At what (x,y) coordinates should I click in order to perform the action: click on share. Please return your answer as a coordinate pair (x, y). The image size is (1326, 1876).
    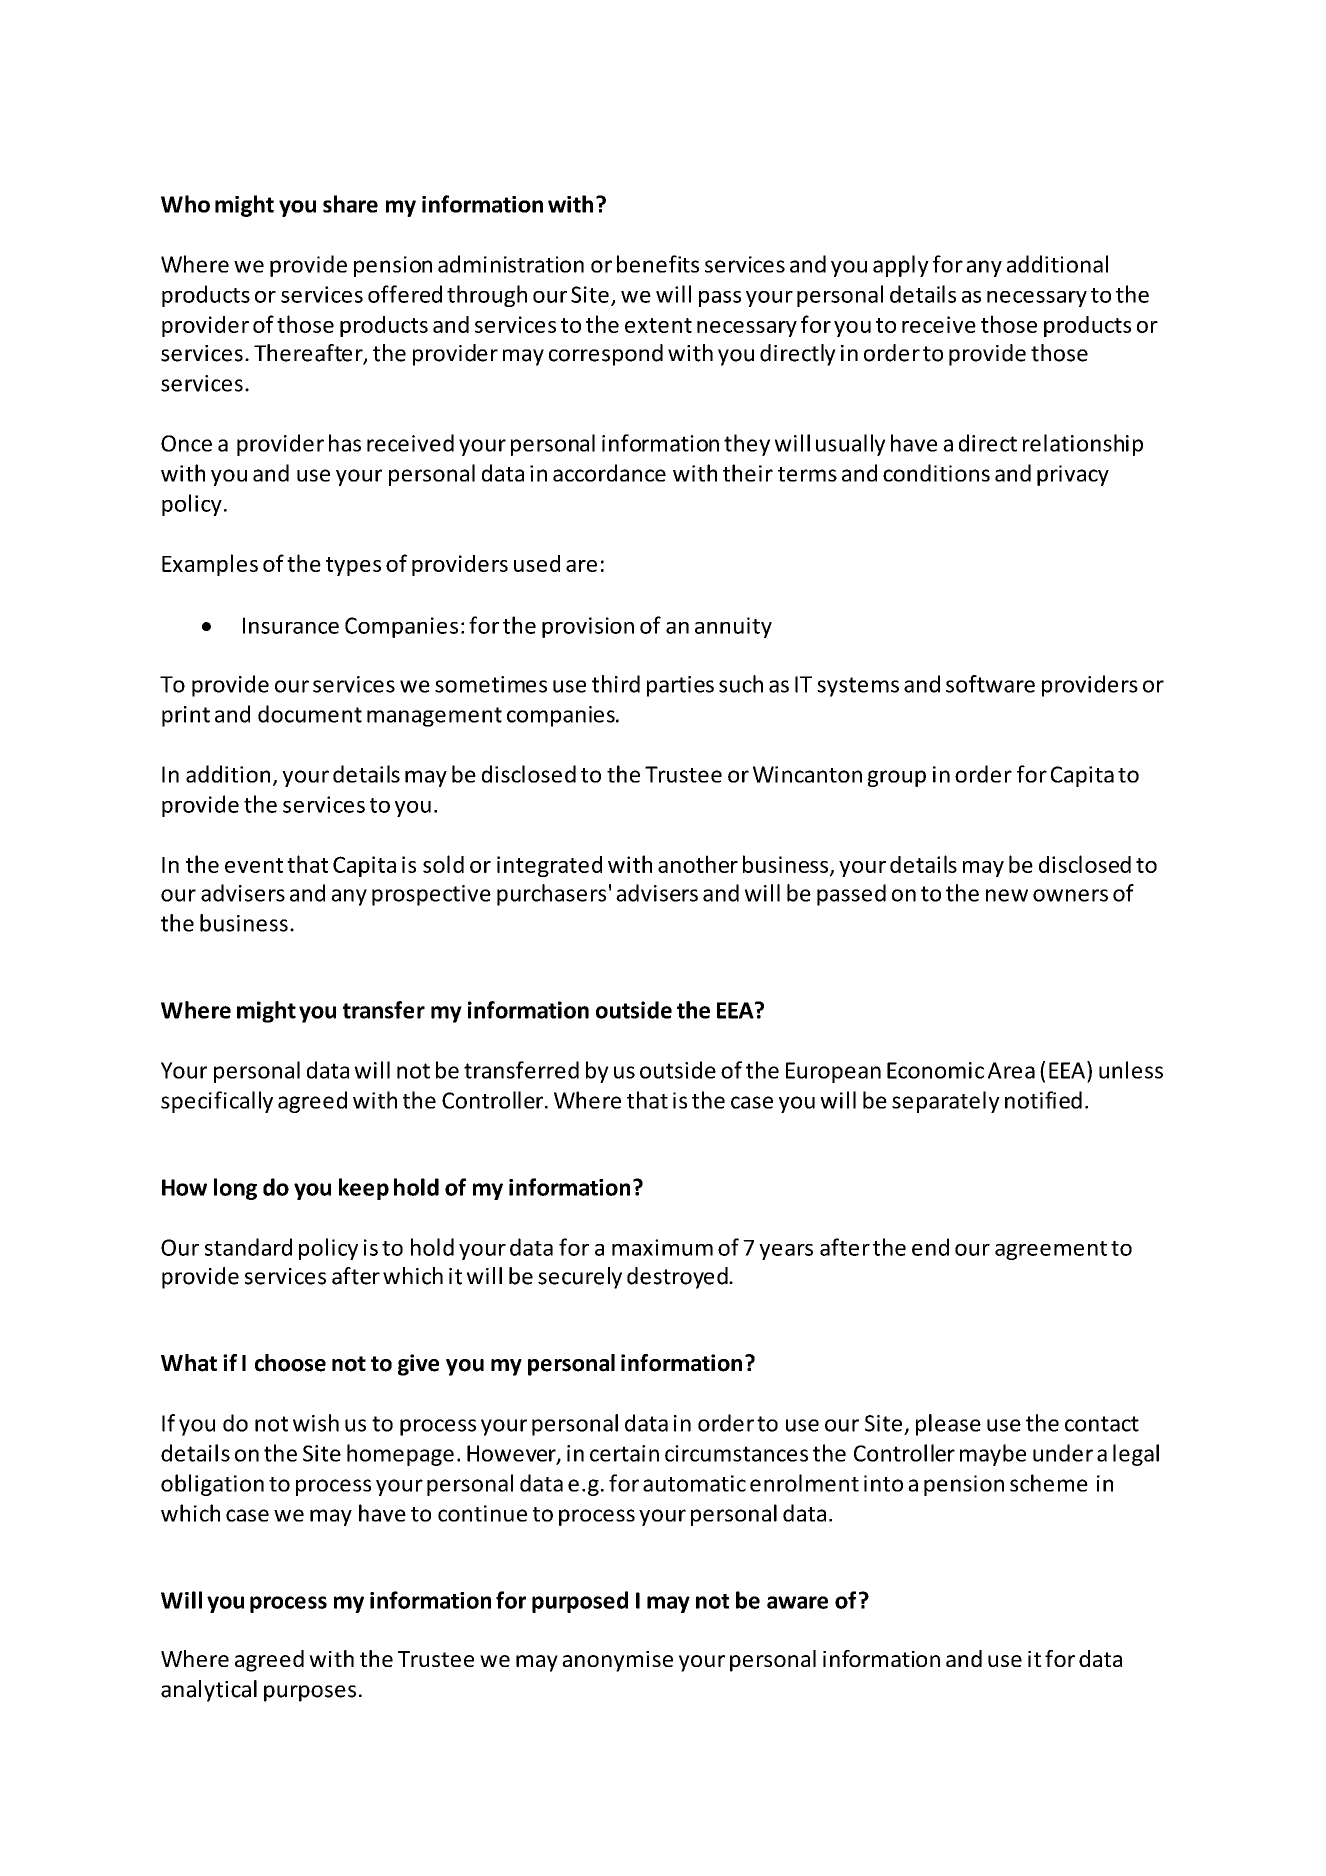
    Looking at the image, I should click on (350, 204).
